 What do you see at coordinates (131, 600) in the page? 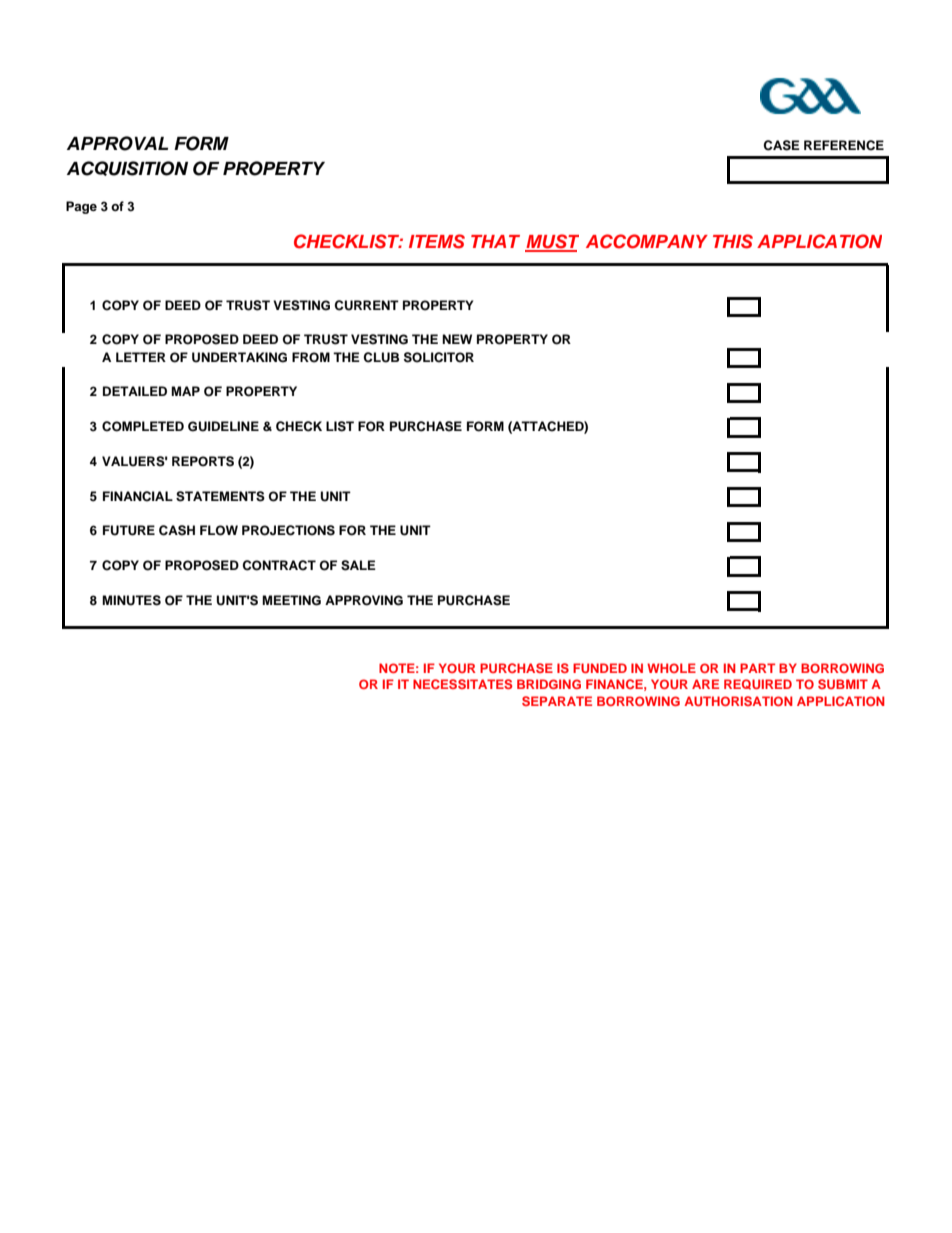
I see `MINUTES` at bounding box center [131, 600].
